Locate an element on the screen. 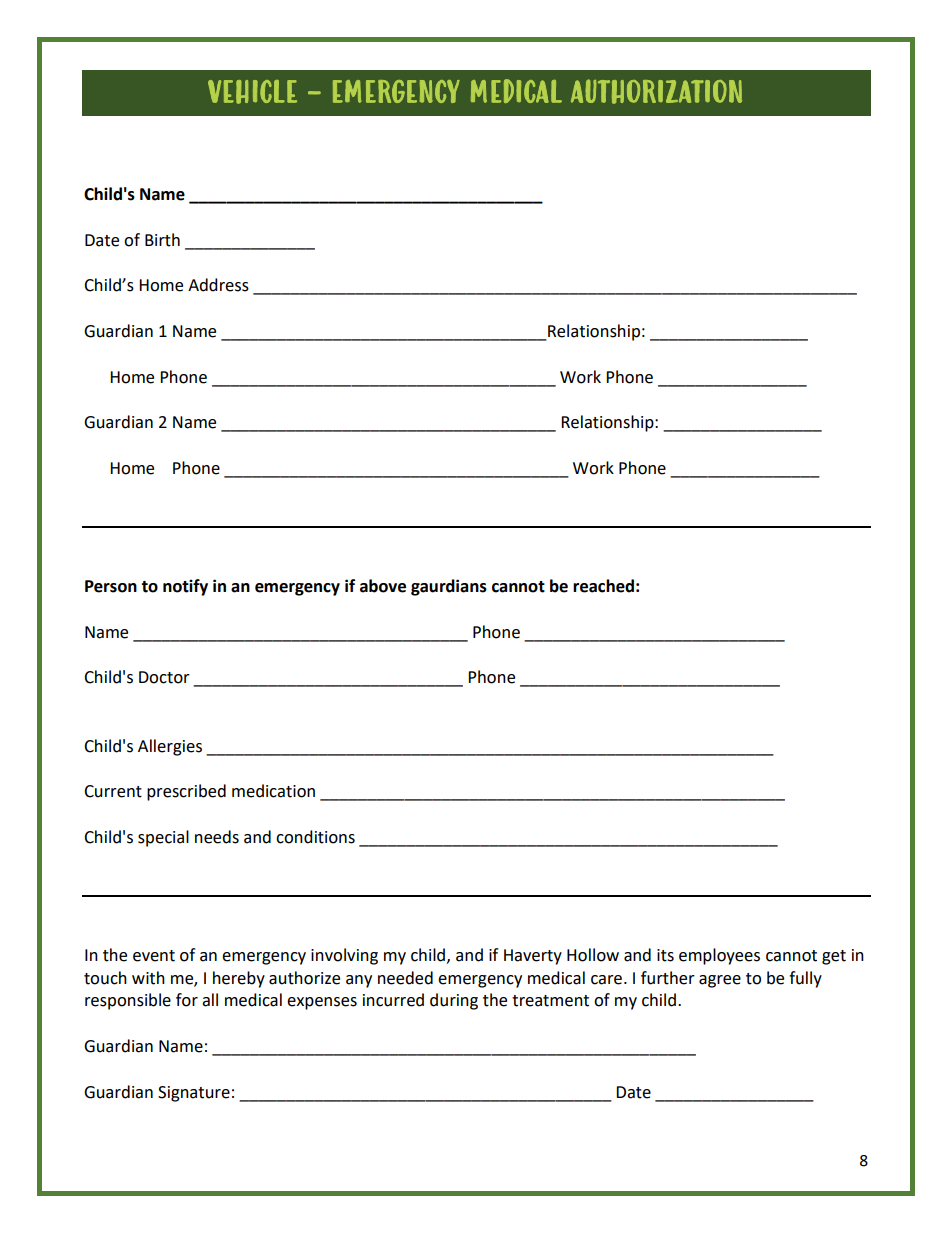 The width and height of the screenshot is (952, 1233). reached is located at coordinates (603, 586).
